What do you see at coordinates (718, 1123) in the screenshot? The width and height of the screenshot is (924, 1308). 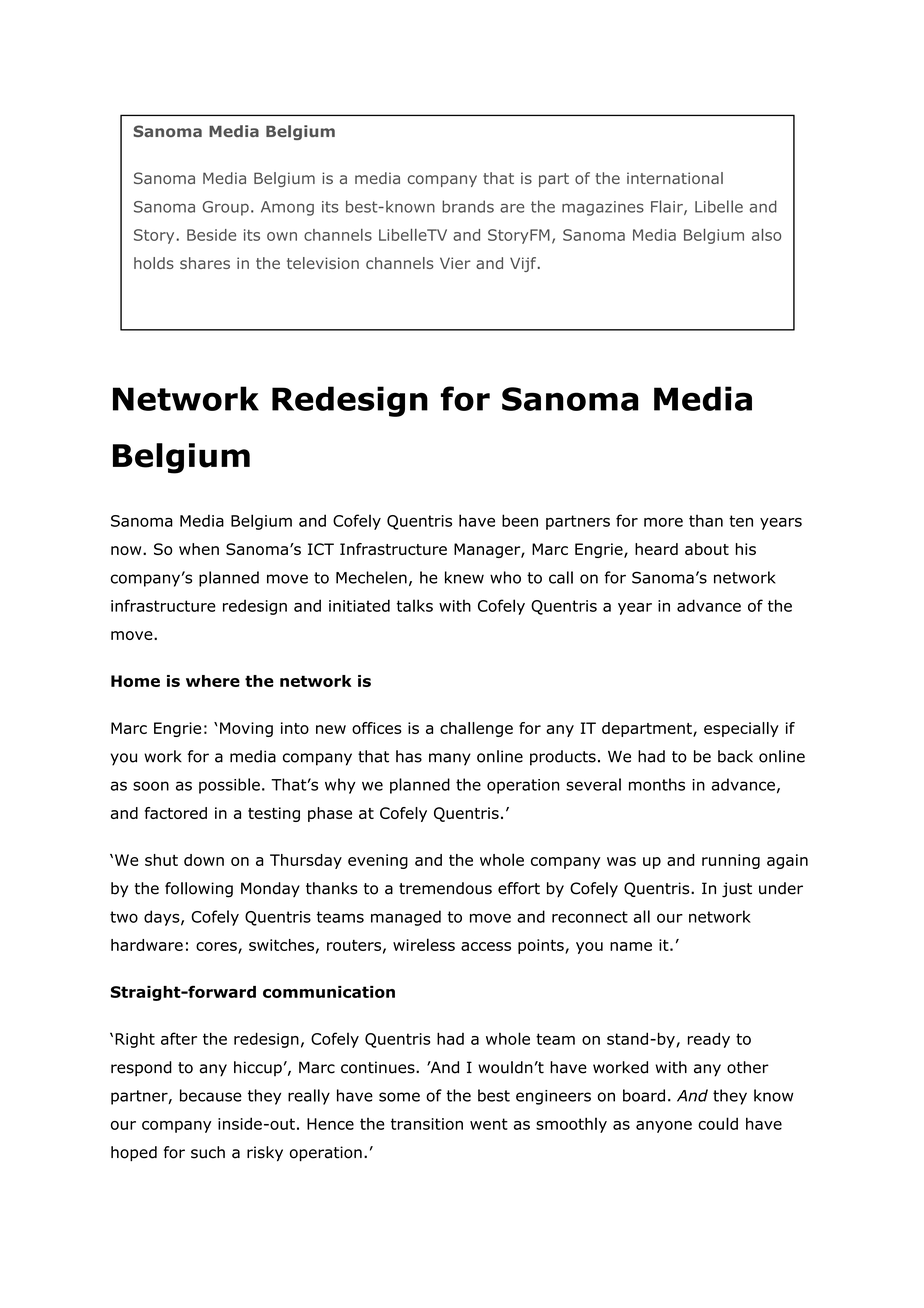 I see `could` at bounding box center [718, 1123].
